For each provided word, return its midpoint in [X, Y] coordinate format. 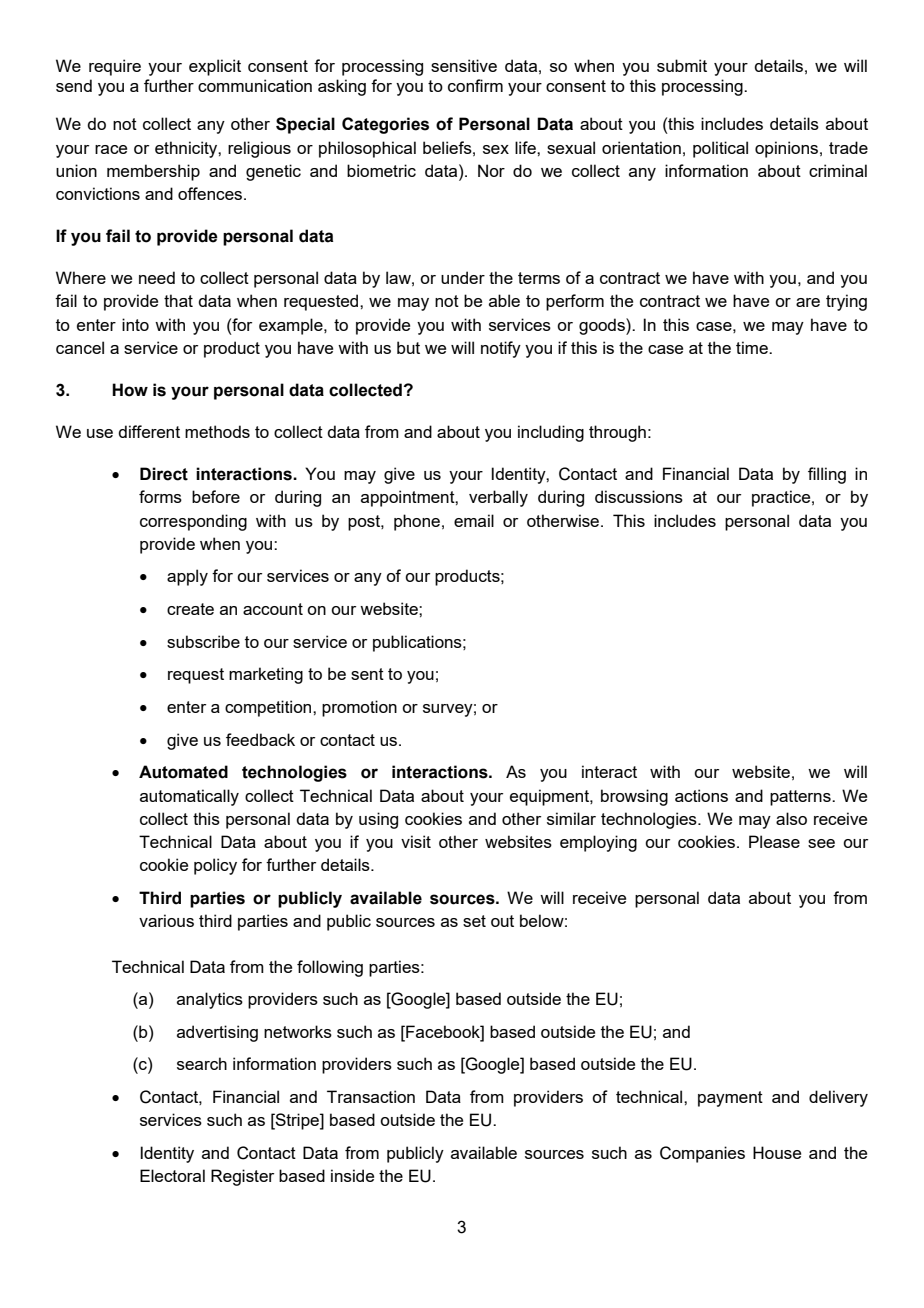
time [753, 347]
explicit [215, 67]
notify [501, 349]
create [190, 609]
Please [774, 841]
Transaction [371, 1096]
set [474, 921]
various [166, 920]
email [474, 520]
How [130, 390]
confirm [475, 85]
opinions [786, 149]
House [777, 1152]
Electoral [172, 1175]
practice [782, 498]
